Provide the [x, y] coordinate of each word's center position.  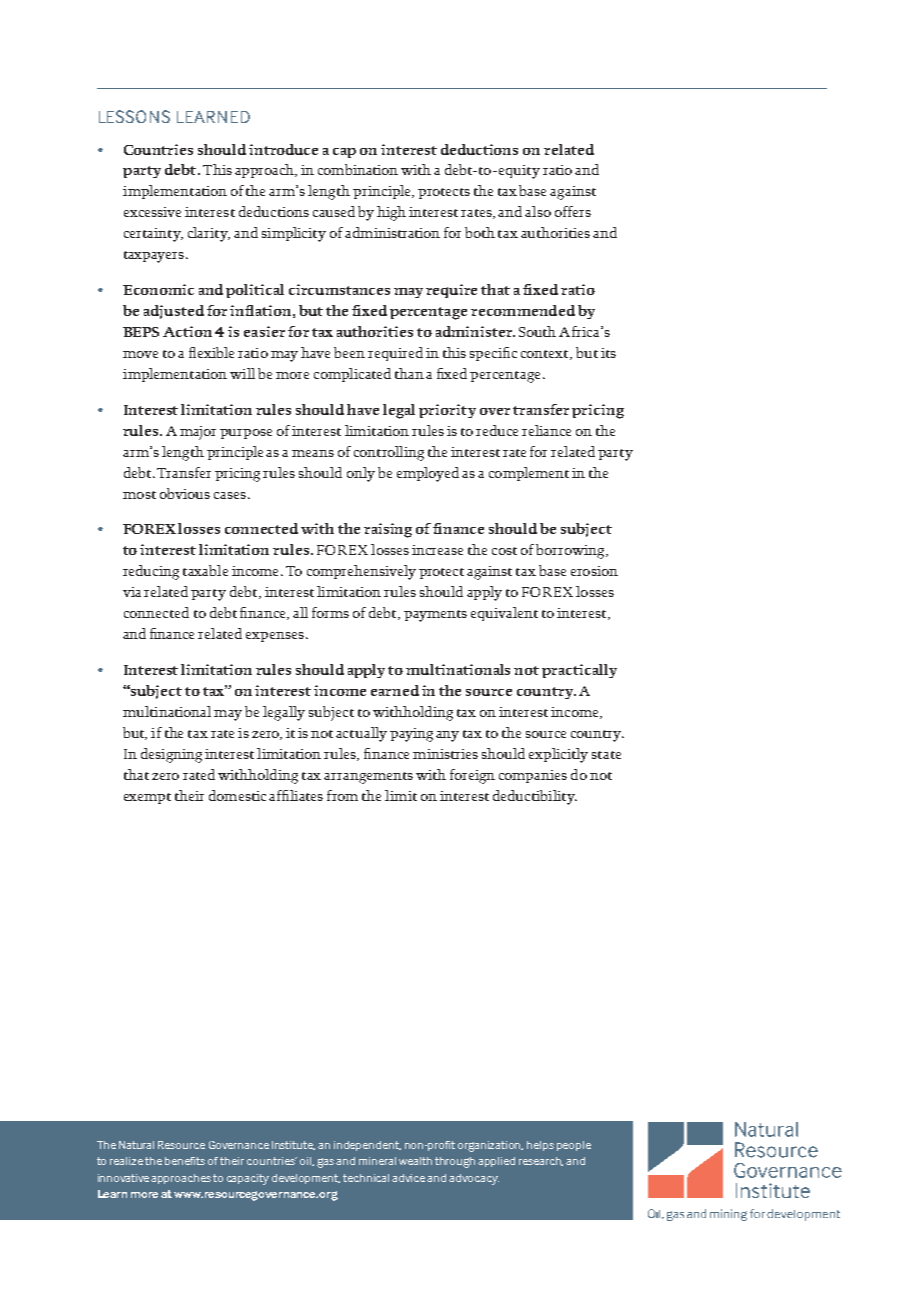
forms [330, 612]
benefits [185, 1161]
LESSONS [134, 116]
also [538, 211]
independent [367, 1146]
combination [358, 169]
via [132, 592]
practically [579, 671]
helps [540, 1146]
